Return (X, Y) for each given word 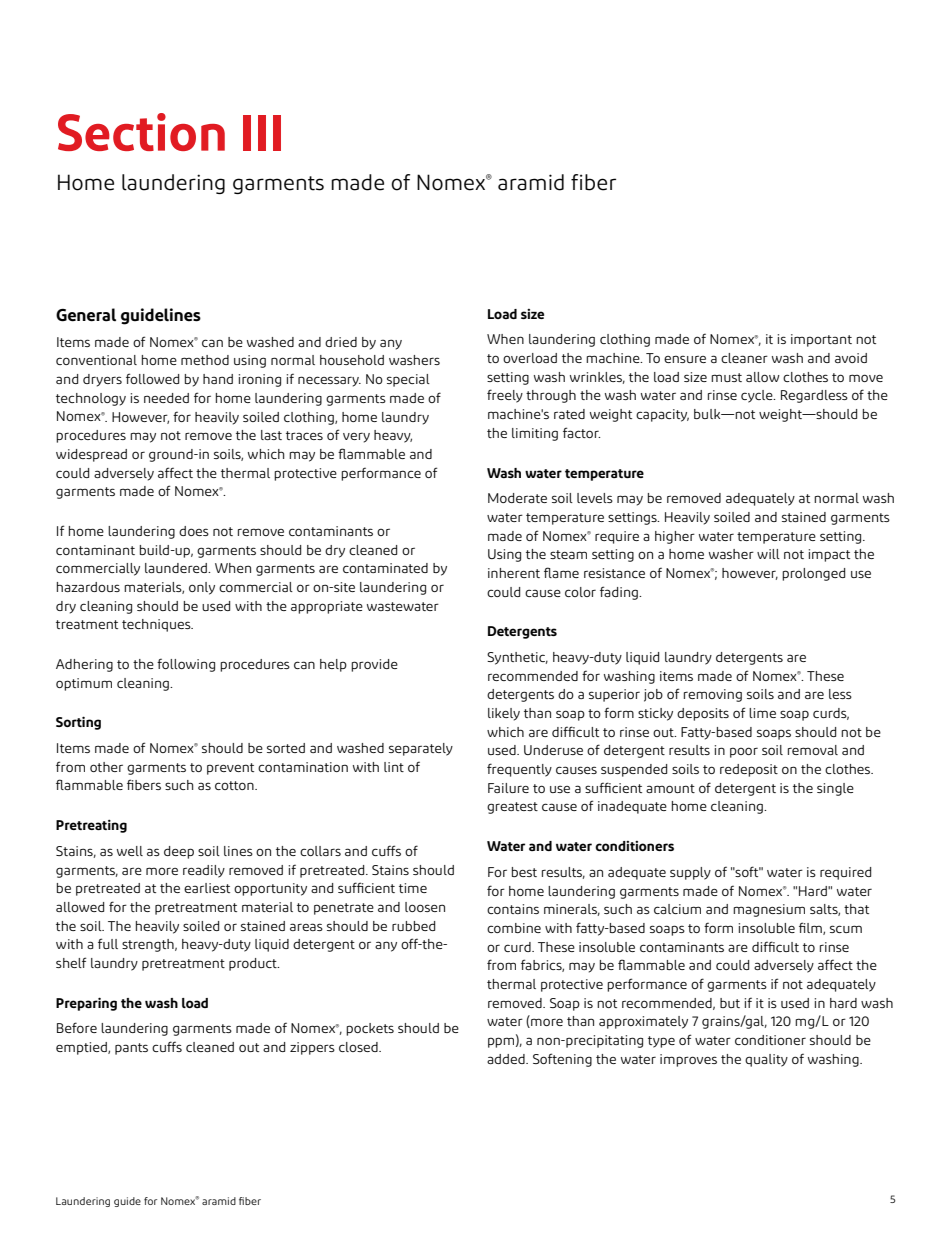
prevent (230, 769)
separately (421, 749)
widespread (91, 455)
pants (131, 1049)
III (262, 133)
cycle (758, 396)
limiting (535, 434)
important (821, 340)
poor (744, 752)
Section (141, 132)
